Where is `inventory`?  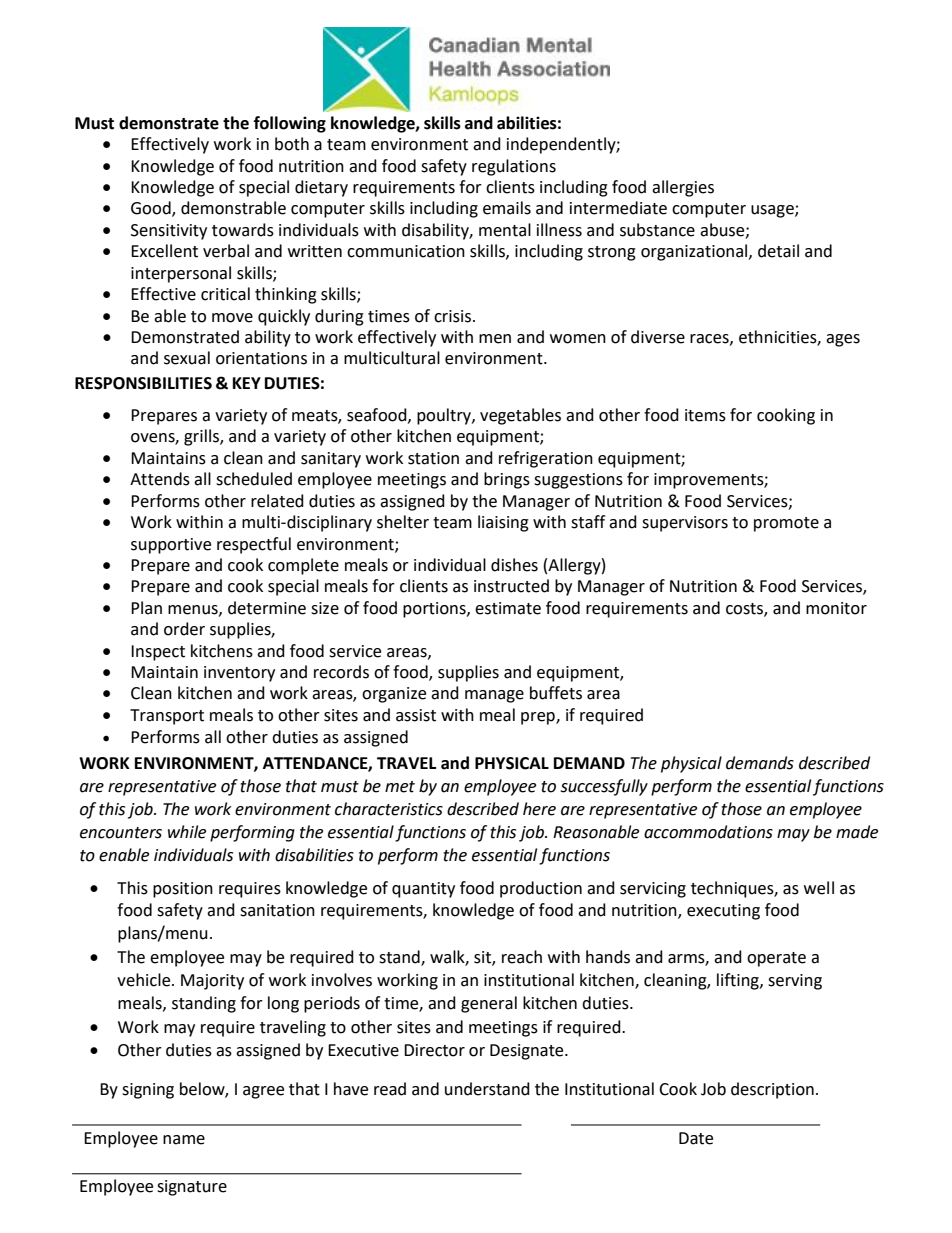 inventory is located at coordinates (239, 674).
